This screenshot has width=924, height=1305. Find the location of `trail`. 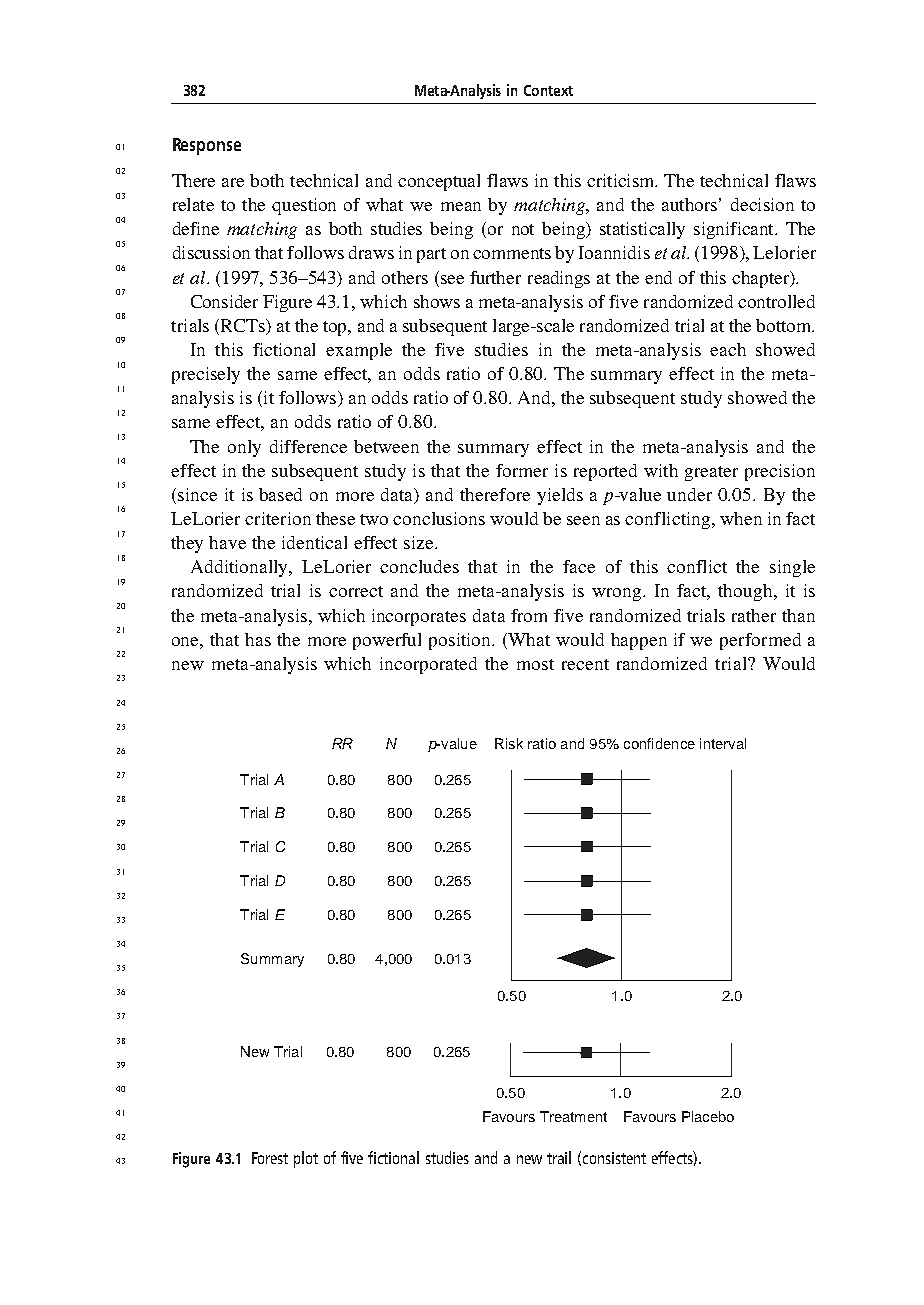

trail is located at coordinates (559, 1157).
